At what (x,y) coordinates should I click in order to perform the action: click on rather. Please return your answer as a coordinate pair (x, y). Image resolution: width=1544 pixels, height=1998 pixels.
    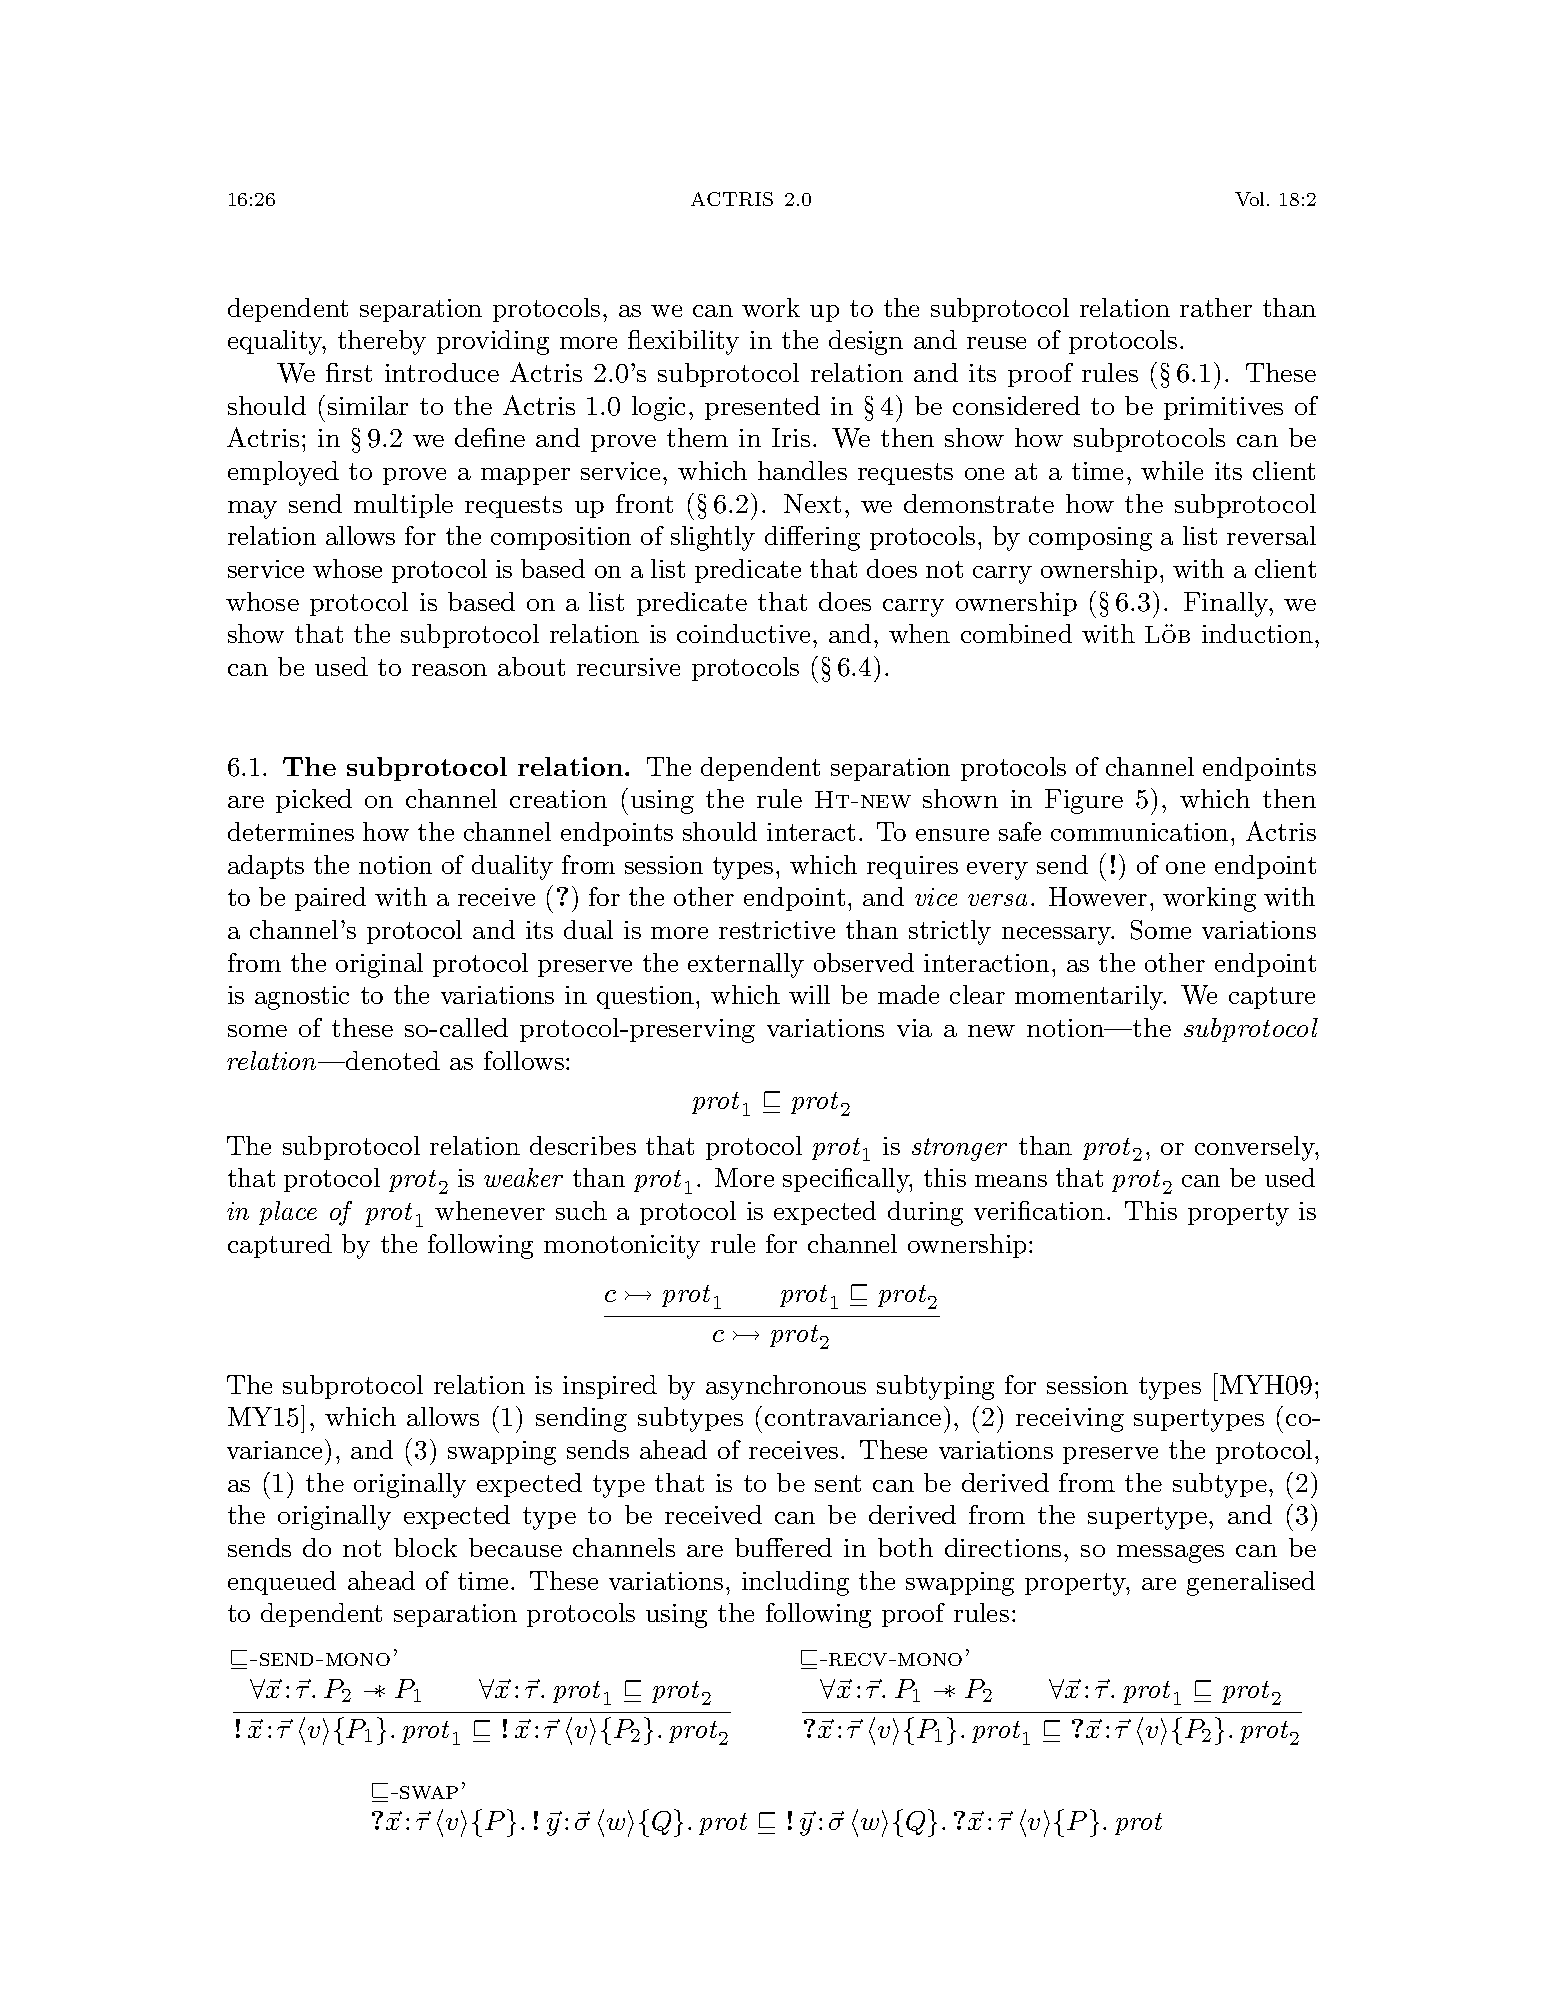
    Looking at the image, I should click on (1216, 307).
